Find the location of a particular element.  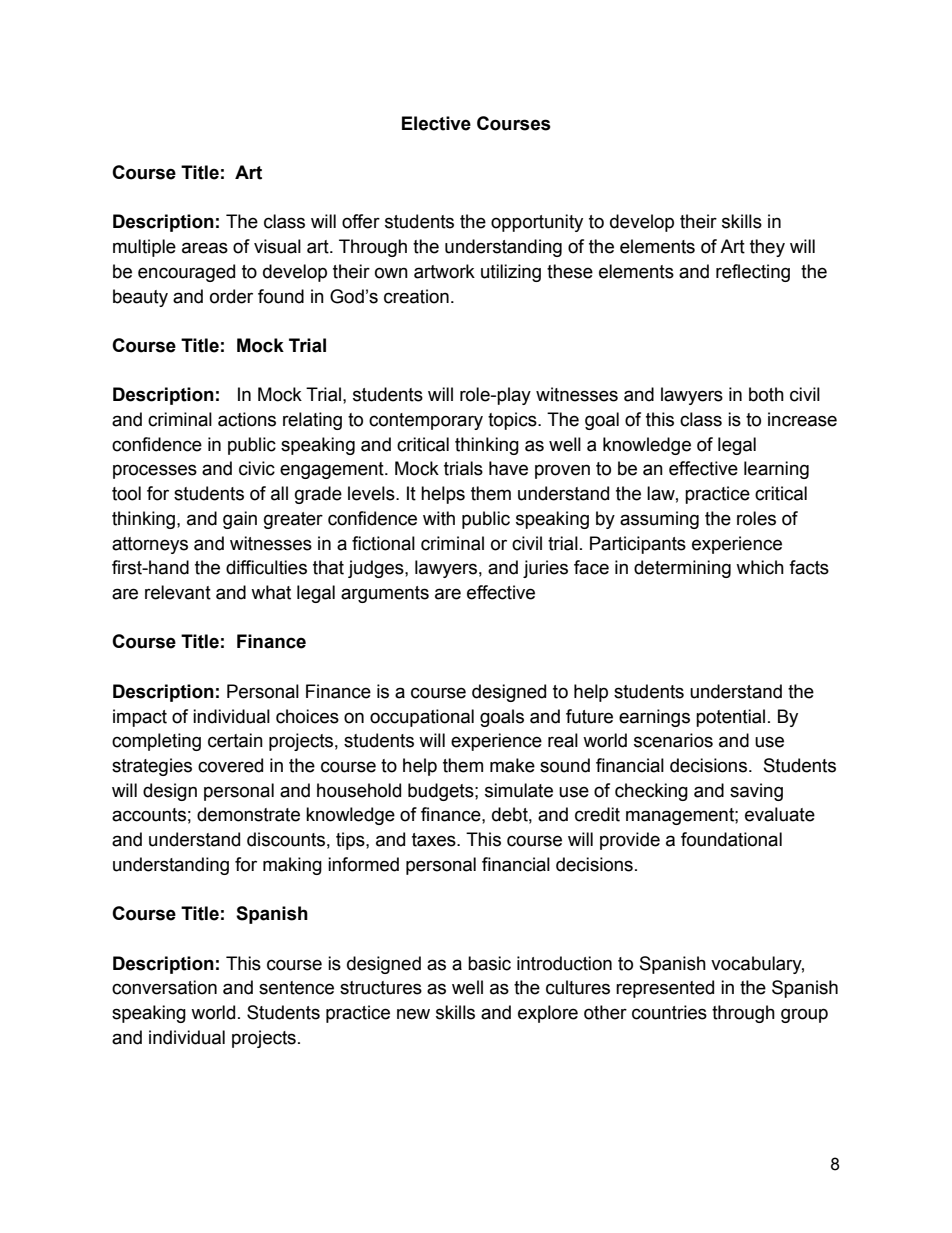

relevant is located at coordinates (178, 592).
